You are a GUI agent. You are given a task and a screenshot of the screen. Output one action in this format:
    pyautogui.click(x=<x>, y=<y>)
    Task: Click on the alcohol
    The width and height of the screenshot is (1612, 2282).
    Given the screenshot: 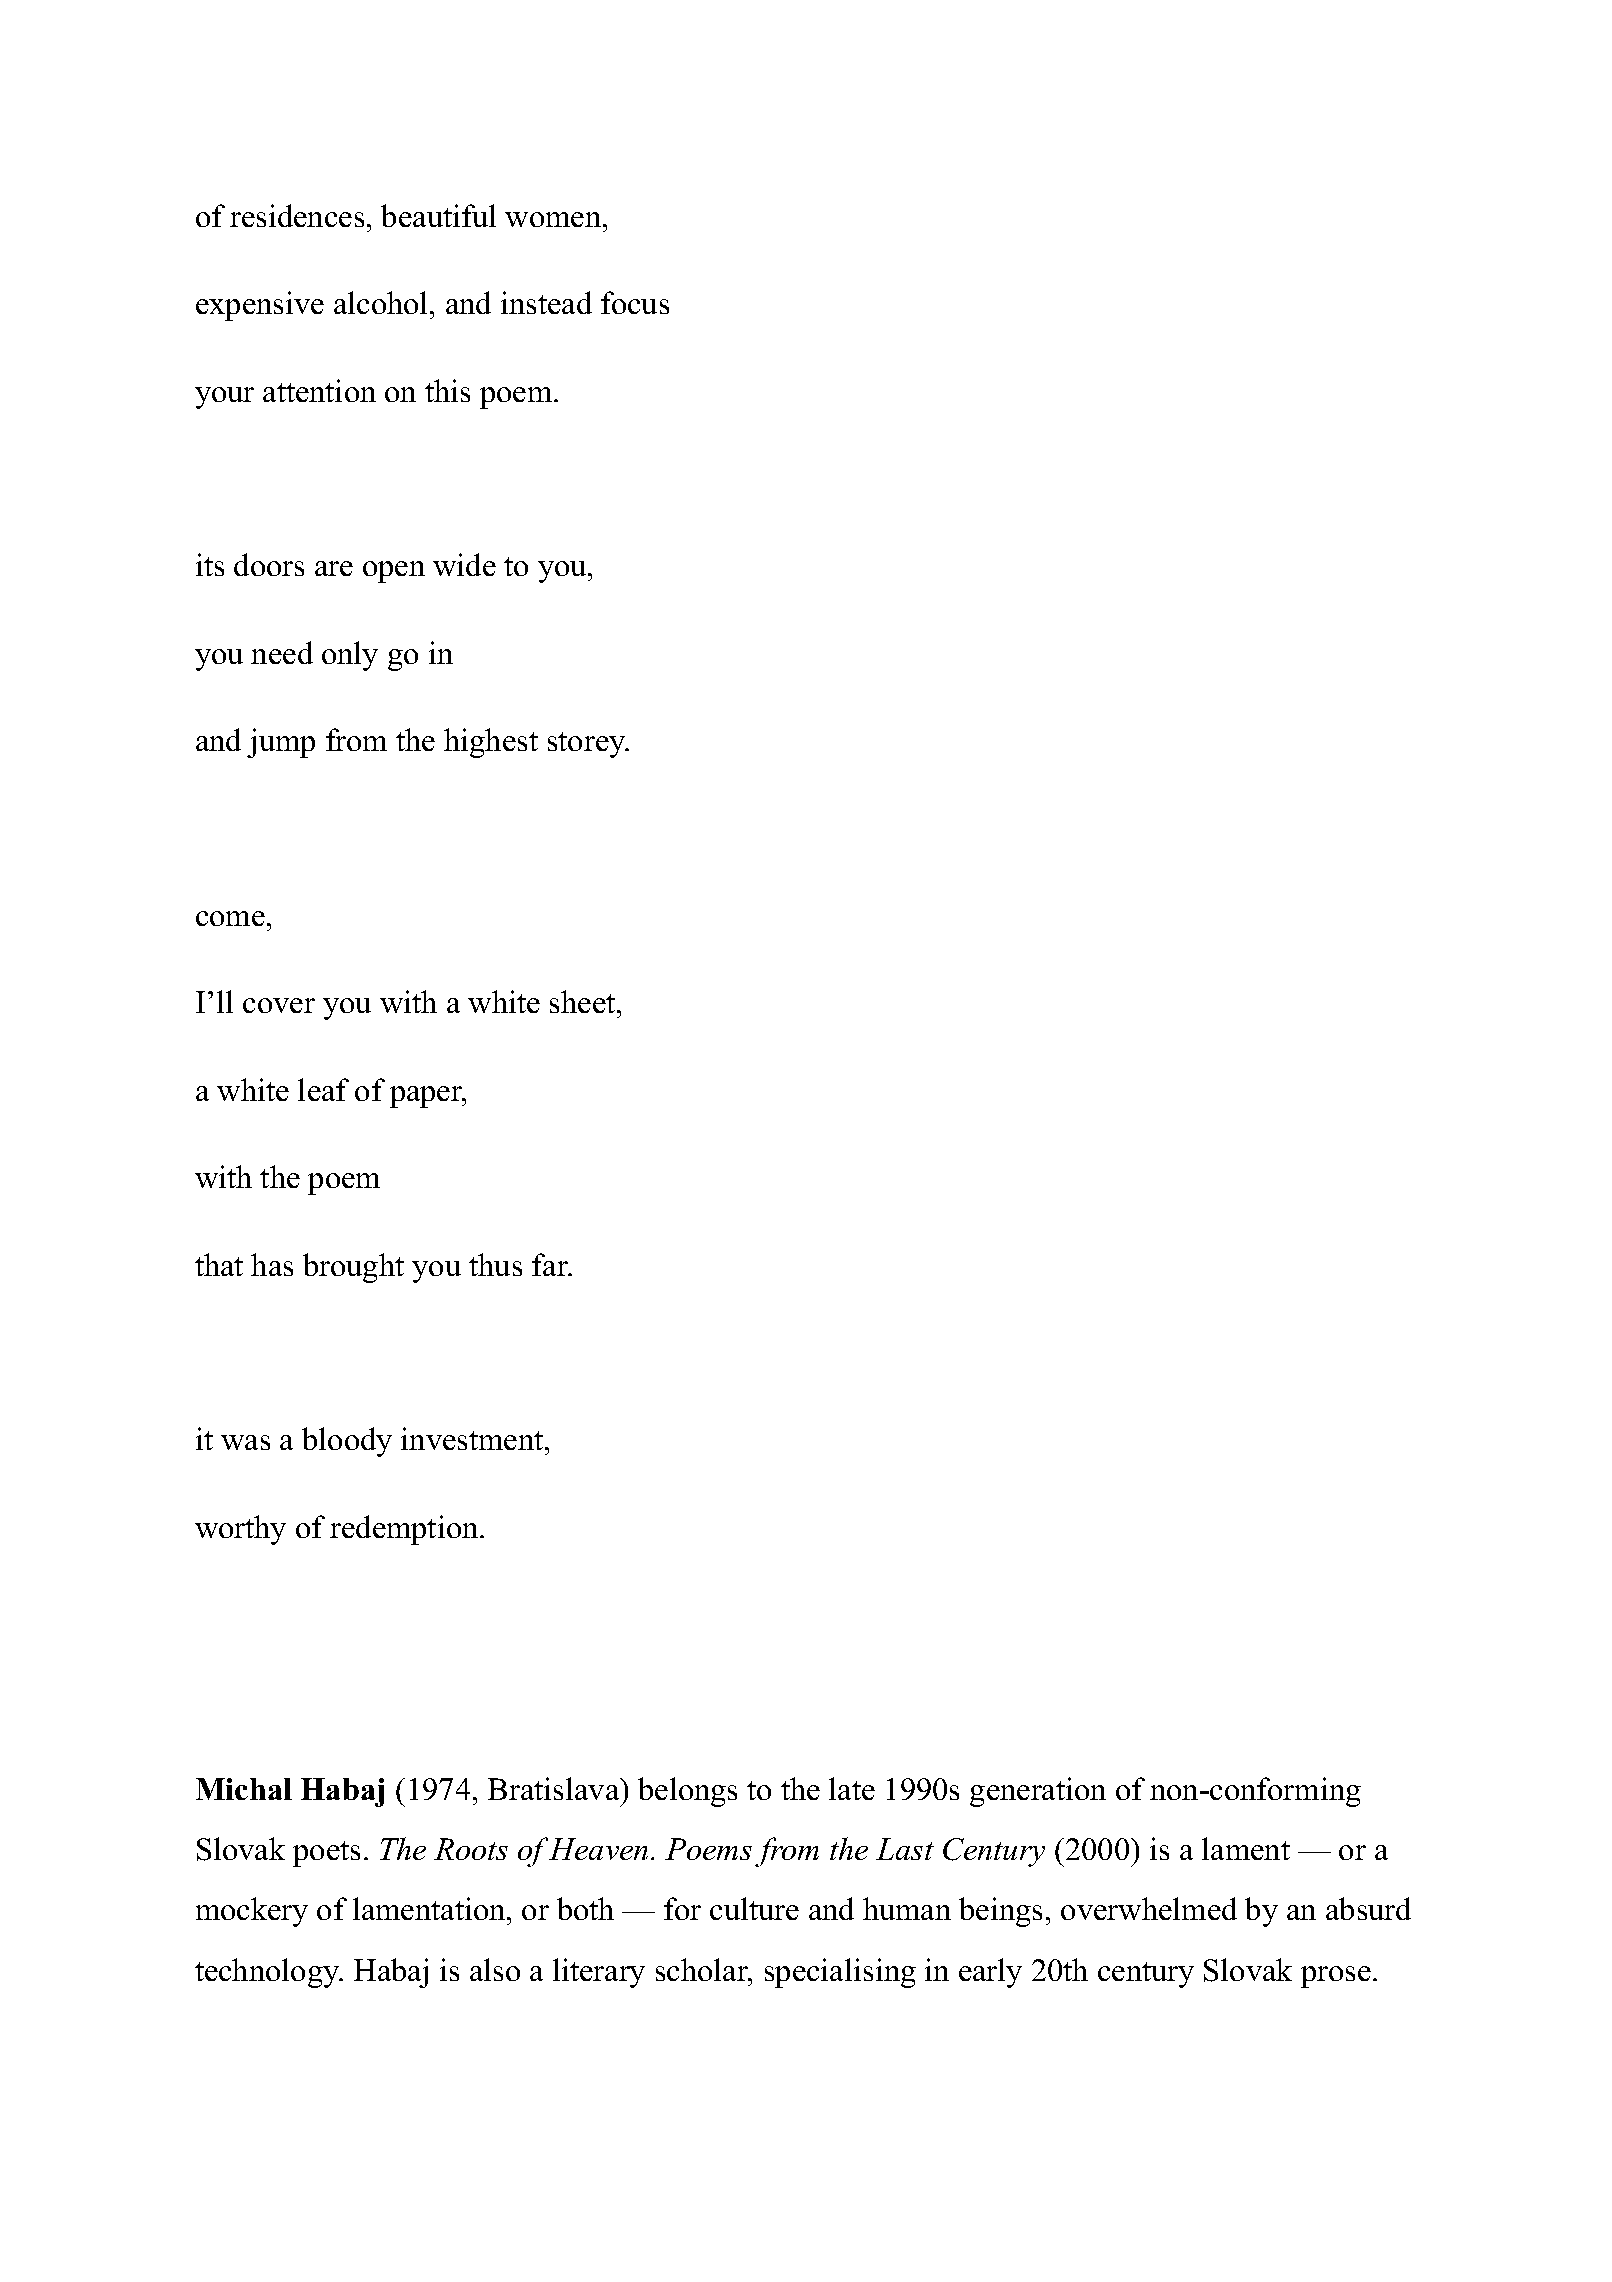 What is the action you would take?
    pyautogui.click(x=382, y=302)
